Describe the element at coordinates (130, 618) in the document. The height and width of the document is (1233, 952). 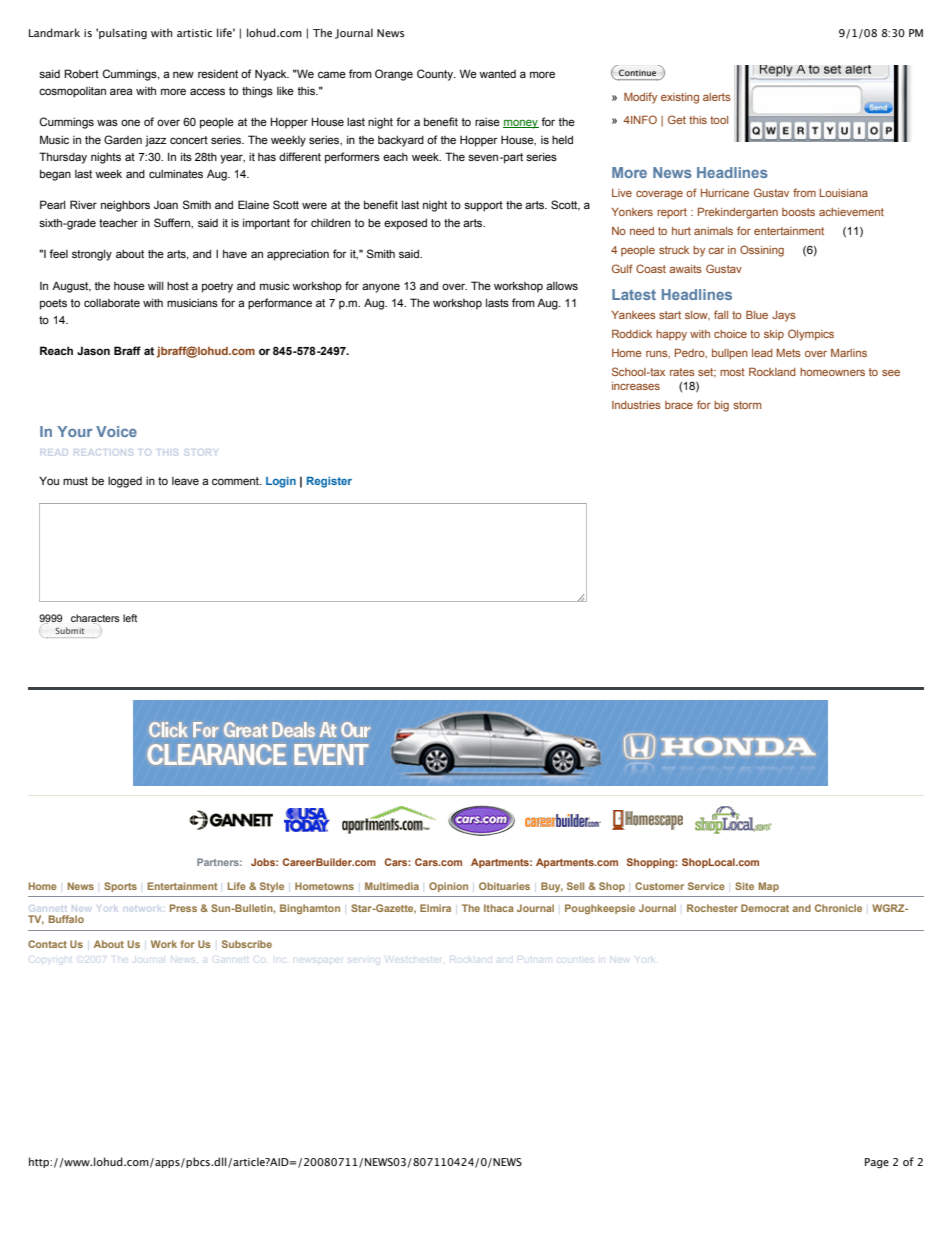
I see `left` at that location.
